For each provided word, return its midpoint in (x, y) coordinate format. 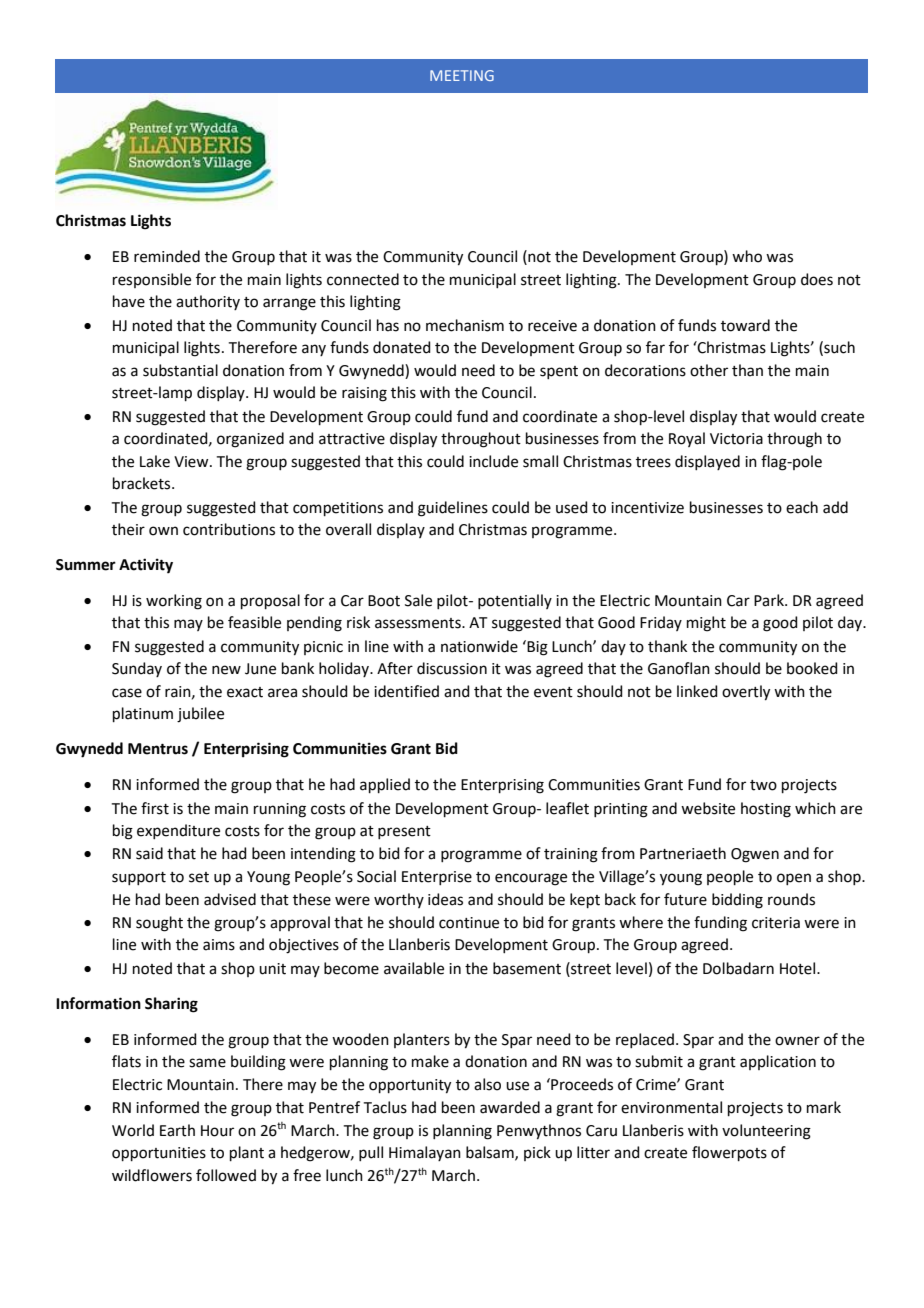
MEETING (462, 75)
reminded (167, 256)
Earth (177, 1130)
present (404, 832)
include (493, 461)
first (155, 808)
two (763, 785)
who (747, 256)
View (192, 462)
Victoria (736, 439)
